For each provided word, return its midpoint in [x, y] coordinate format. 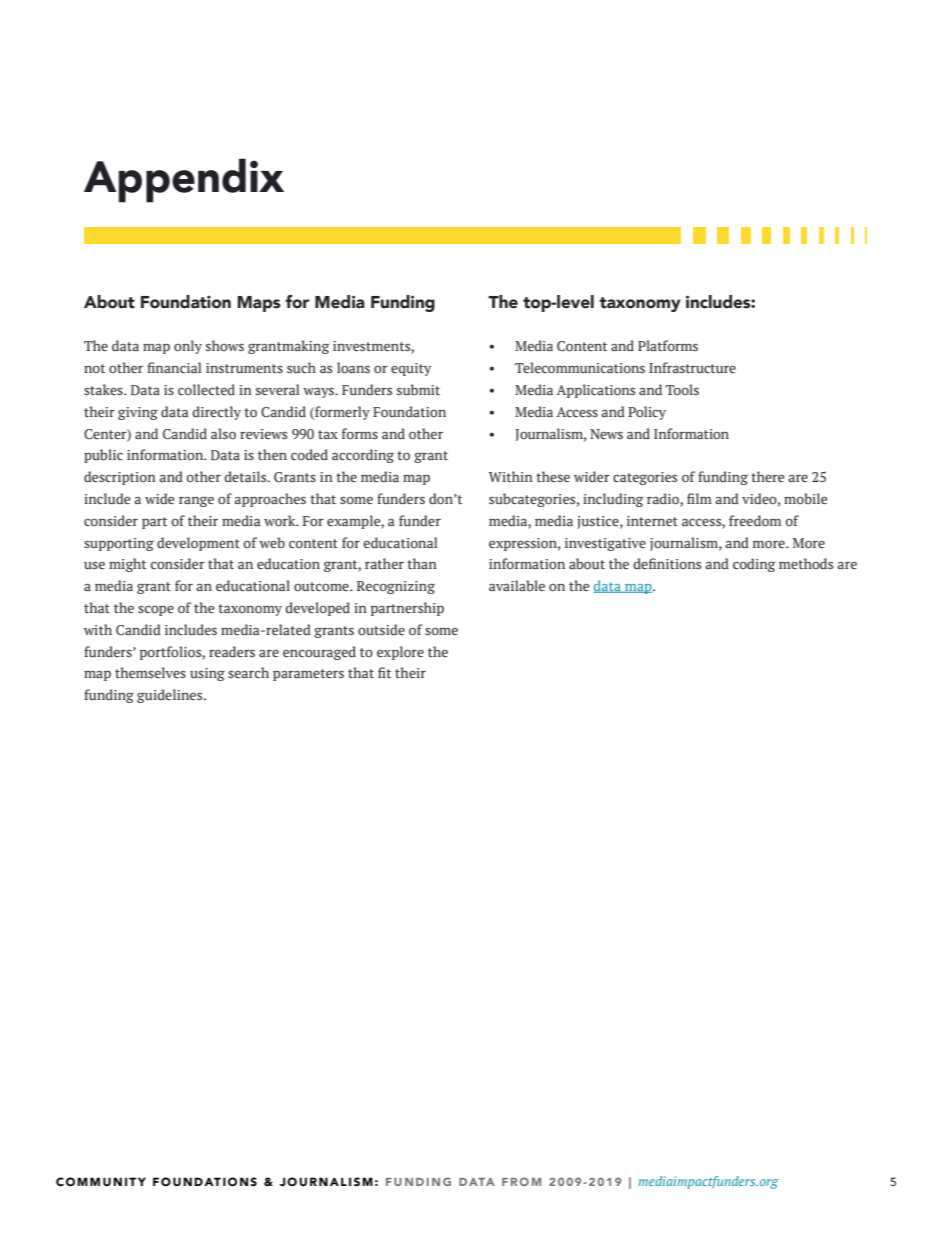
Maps [259, 304]
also [223, 433]
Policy [647, 413]
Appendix [184, 180]
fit [384, 672]
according [363, 456]
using [207, 674]
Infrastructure [692, 367]
